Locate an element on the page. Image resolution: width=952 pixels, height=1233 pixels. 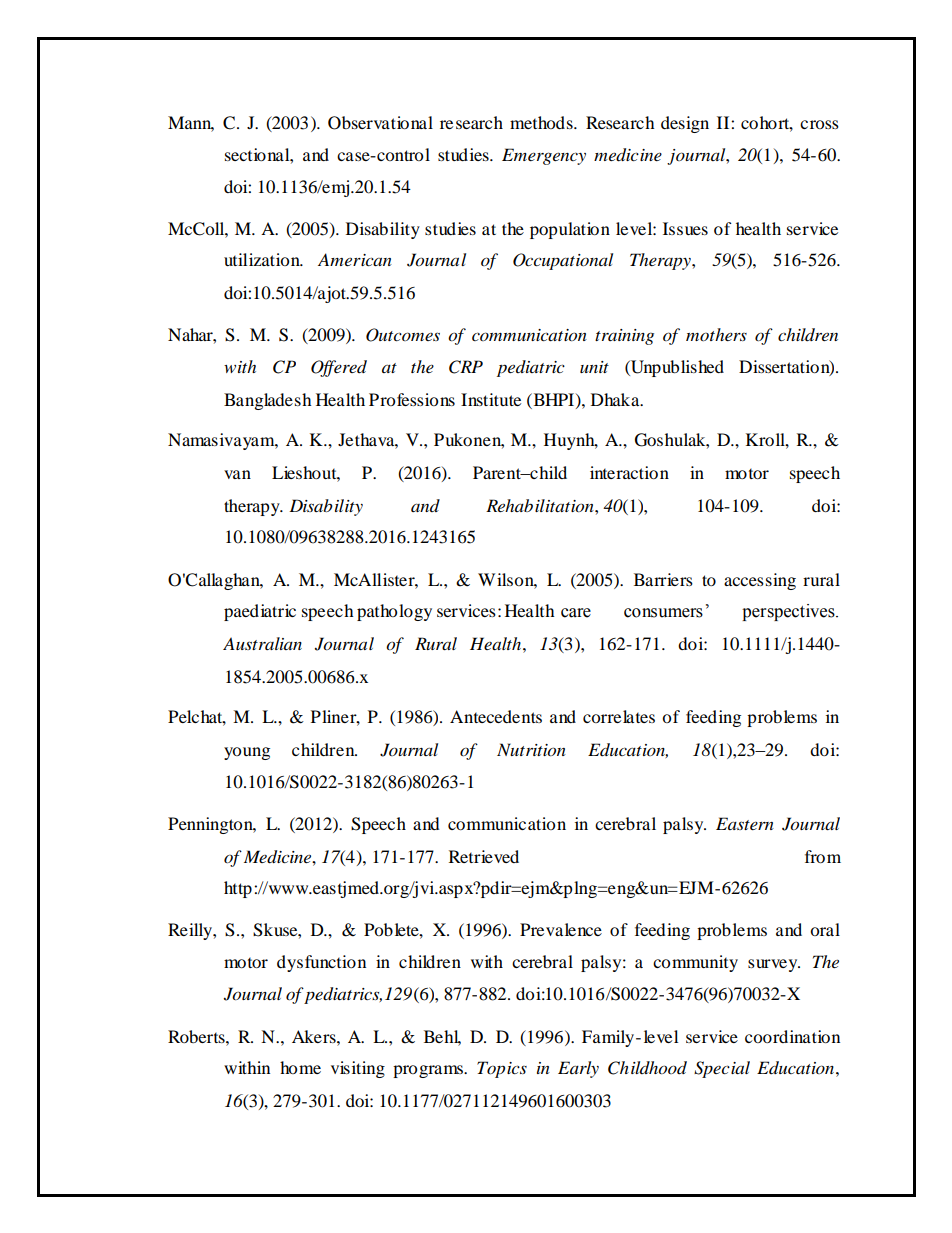
design is located at coordinates (685, 124).
